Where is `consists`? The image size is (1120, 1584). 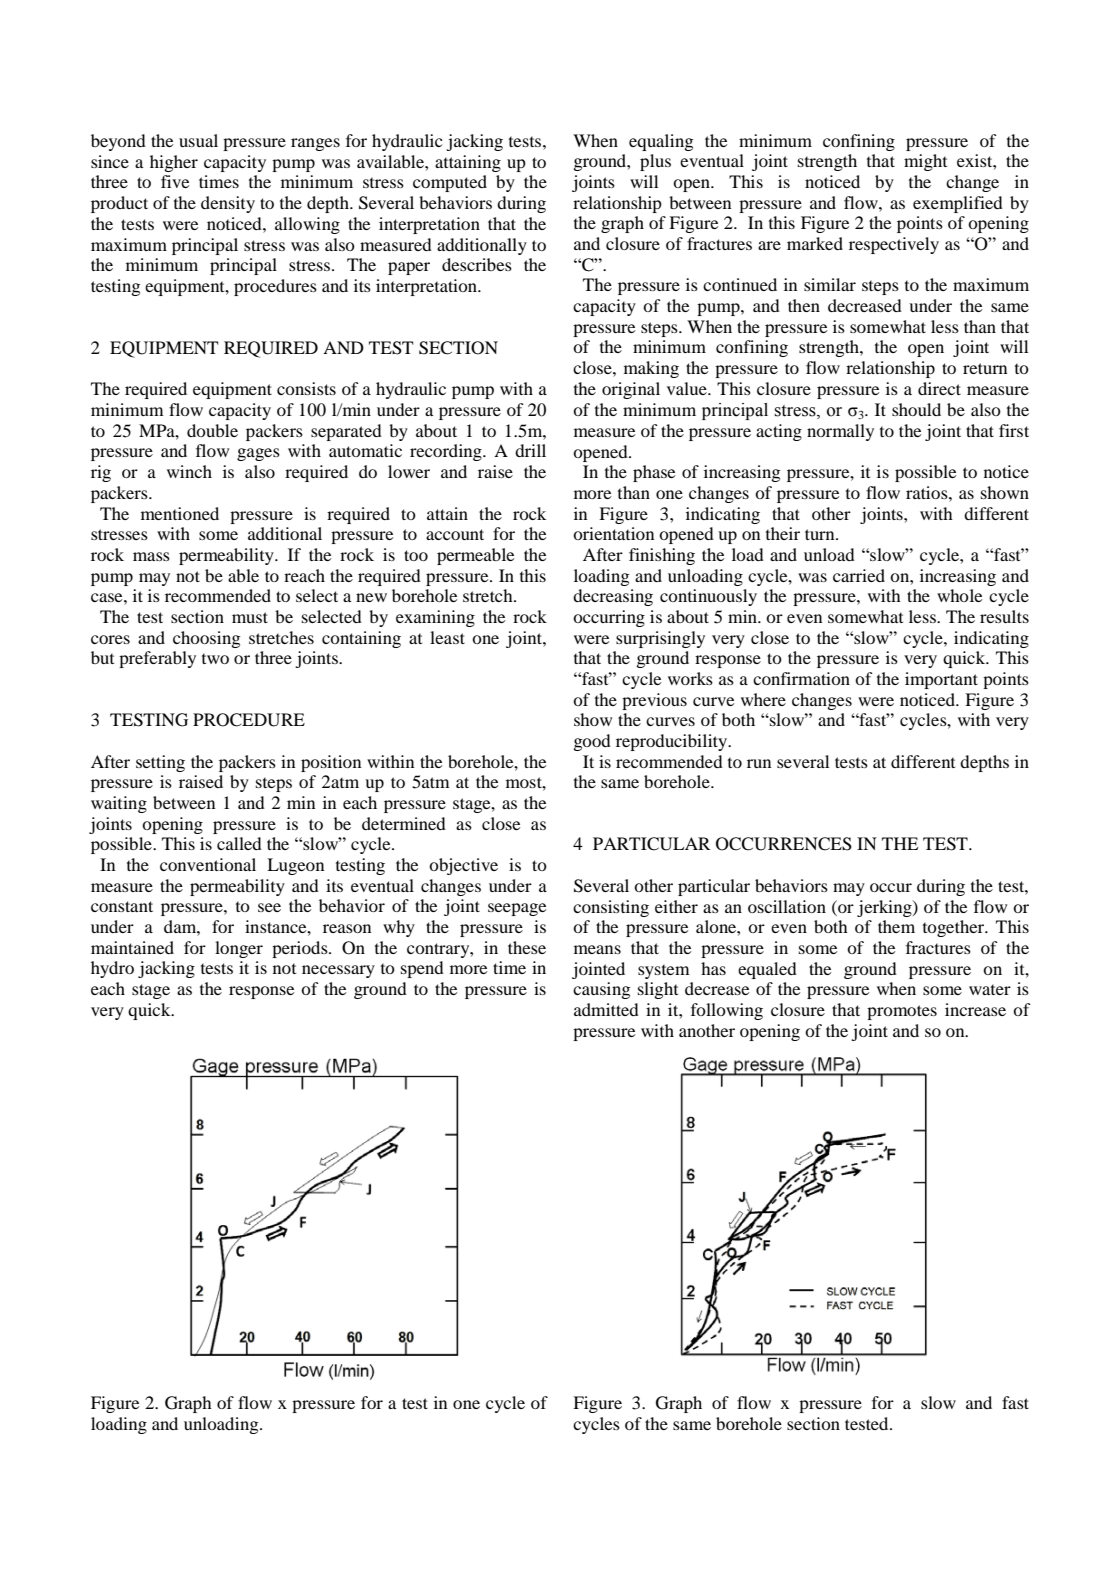 consists is located at coordinates (306, 388).
